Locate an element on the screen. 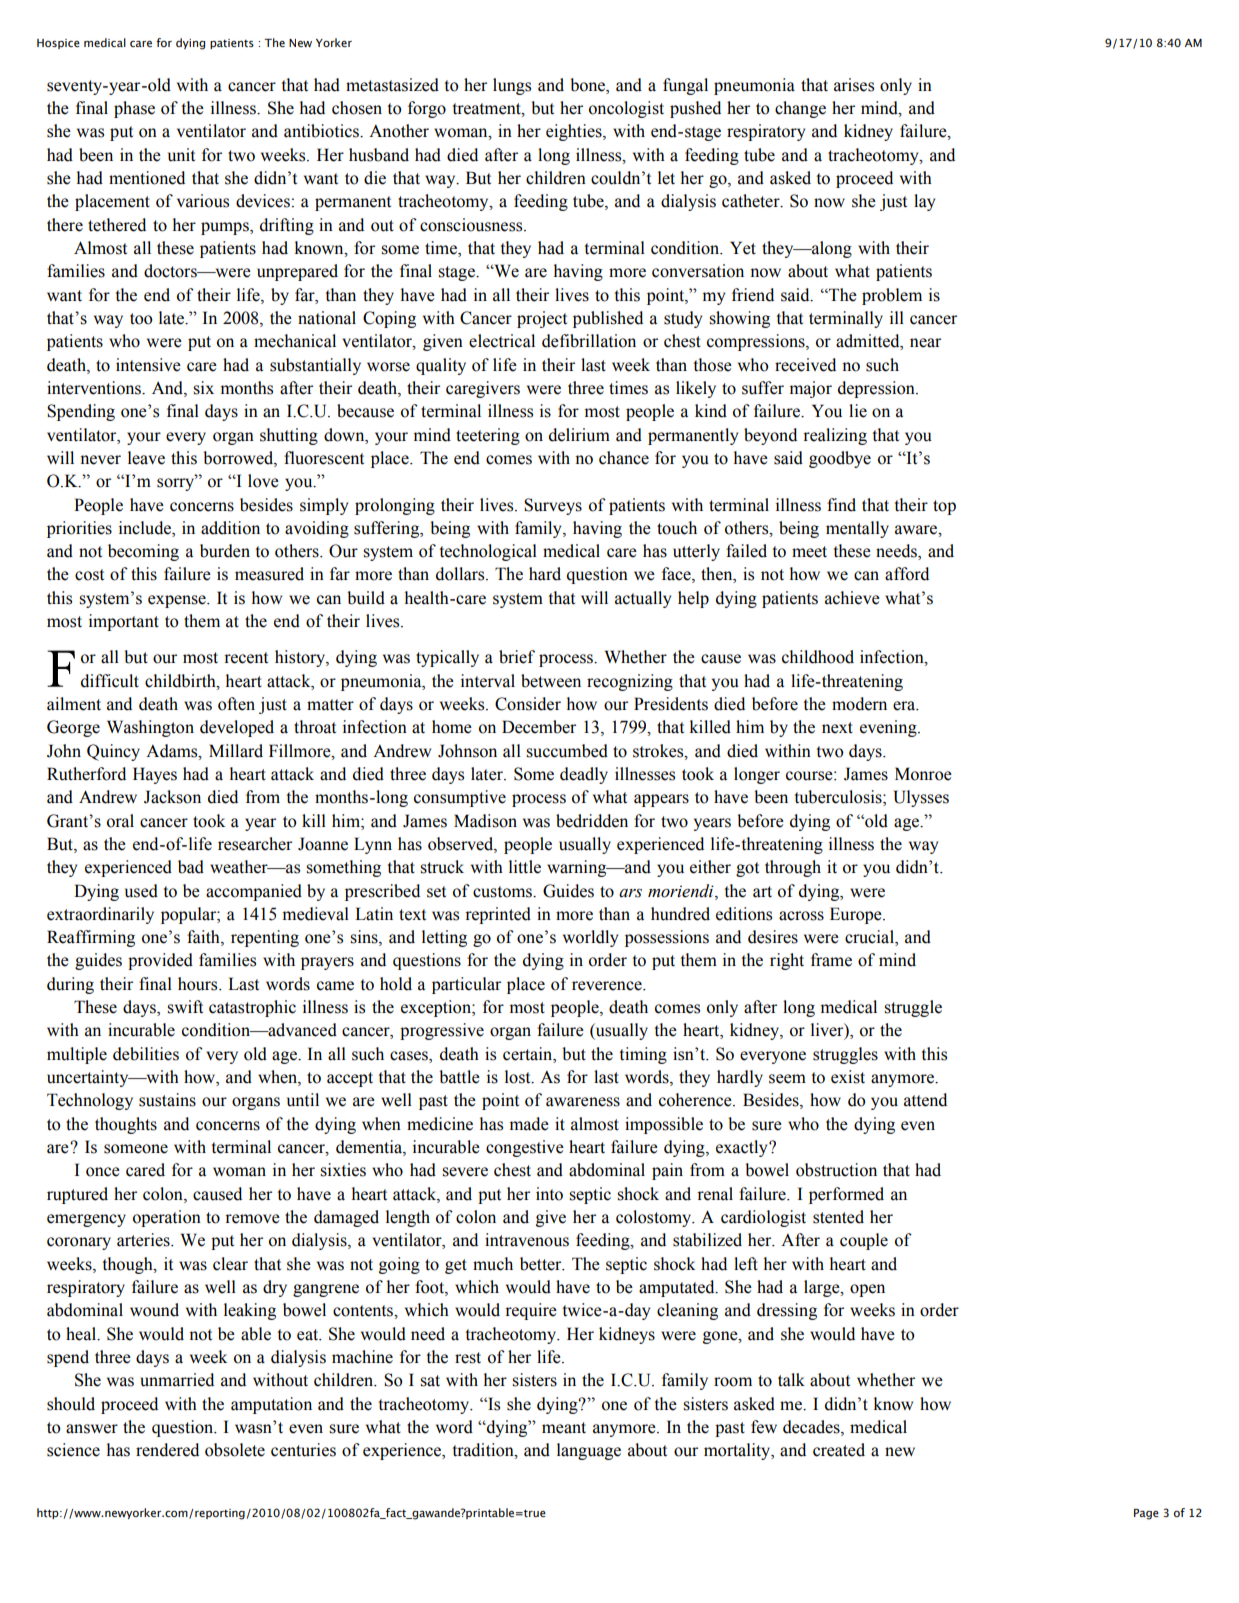 This screenshot has width=1239, height=1603. language is located at coordinates (589, 1451).
